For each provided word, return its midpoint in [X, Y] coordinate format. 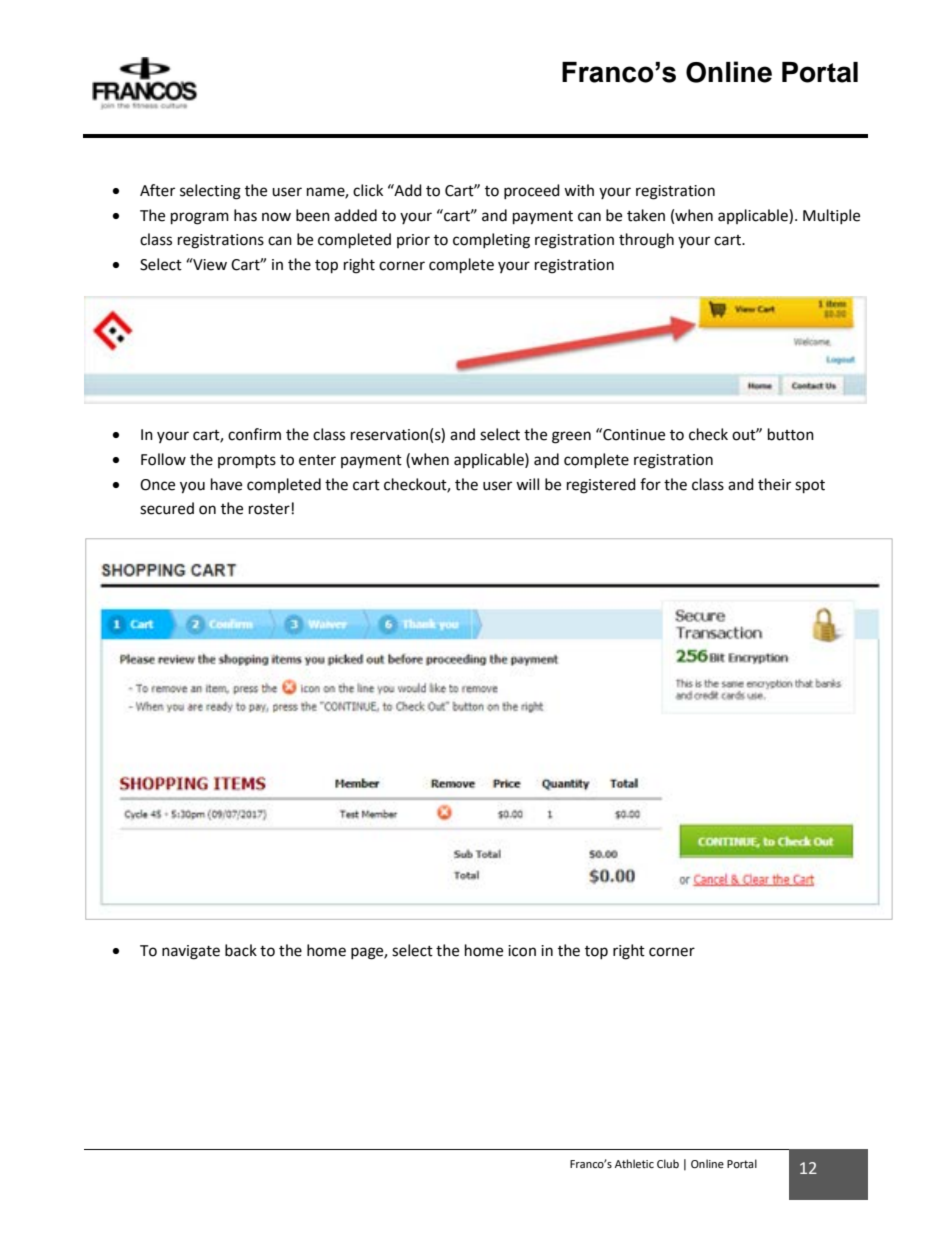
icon [522, 951]
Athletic [634, 1164]
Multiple [831, 216]
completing [491, 241]
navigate [191, 952]
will [527, 484]
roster [269, 509]
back [241, 950]
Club [668, 1164]
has [245, 215]
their [774, 484]
